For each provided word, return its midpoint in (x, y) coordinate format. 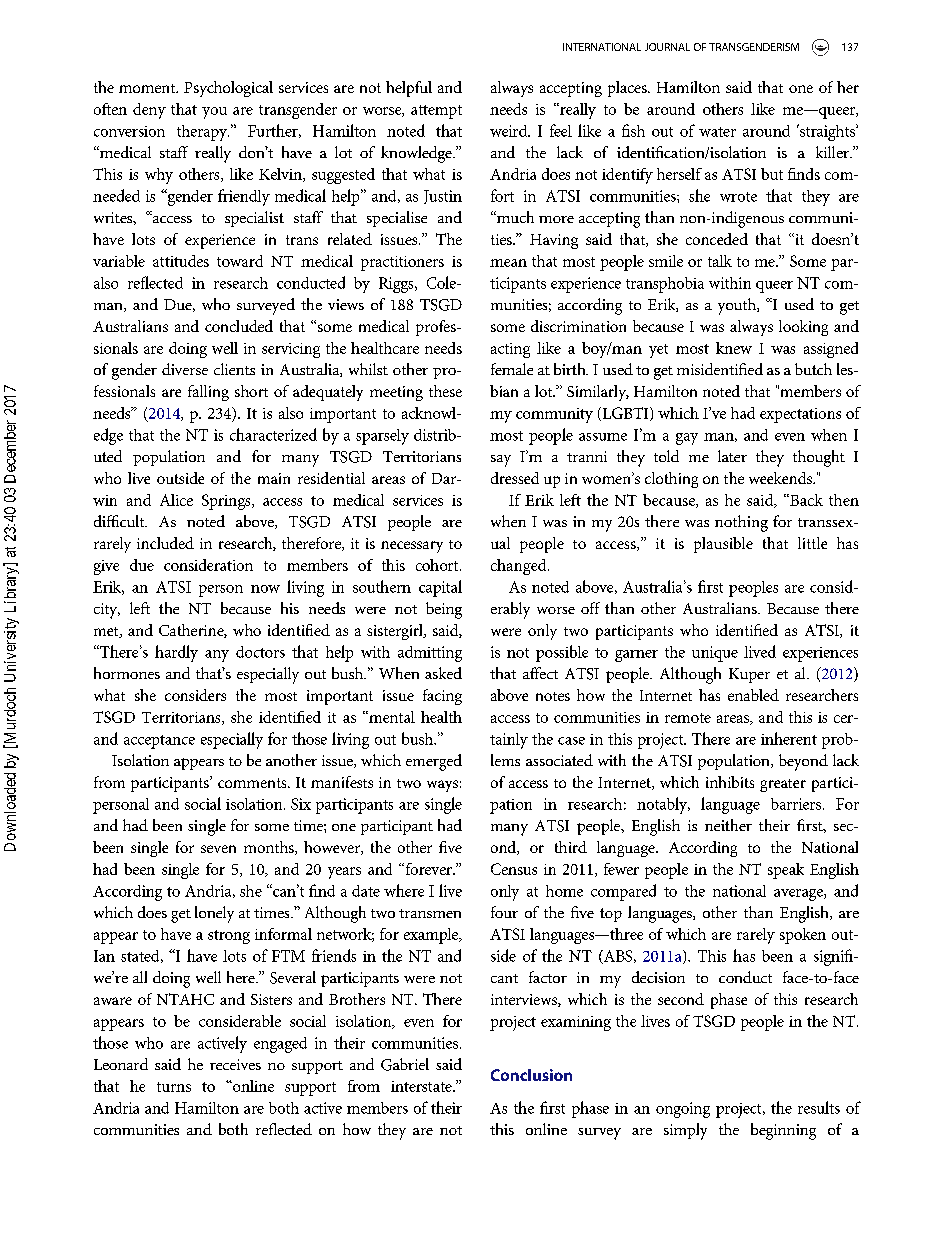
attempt (436, 112)
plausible (723, 545)
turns (174, 1087)
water (717, 132)
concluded (239, 326)
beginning (783, 1131)
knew (734, 348)
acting (510, 350)
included (165, 543)
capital (440, 588)
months (270, 848)
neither (728, 825)
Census (514, 869)
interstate (422, 1086)
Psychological (228, 89)
